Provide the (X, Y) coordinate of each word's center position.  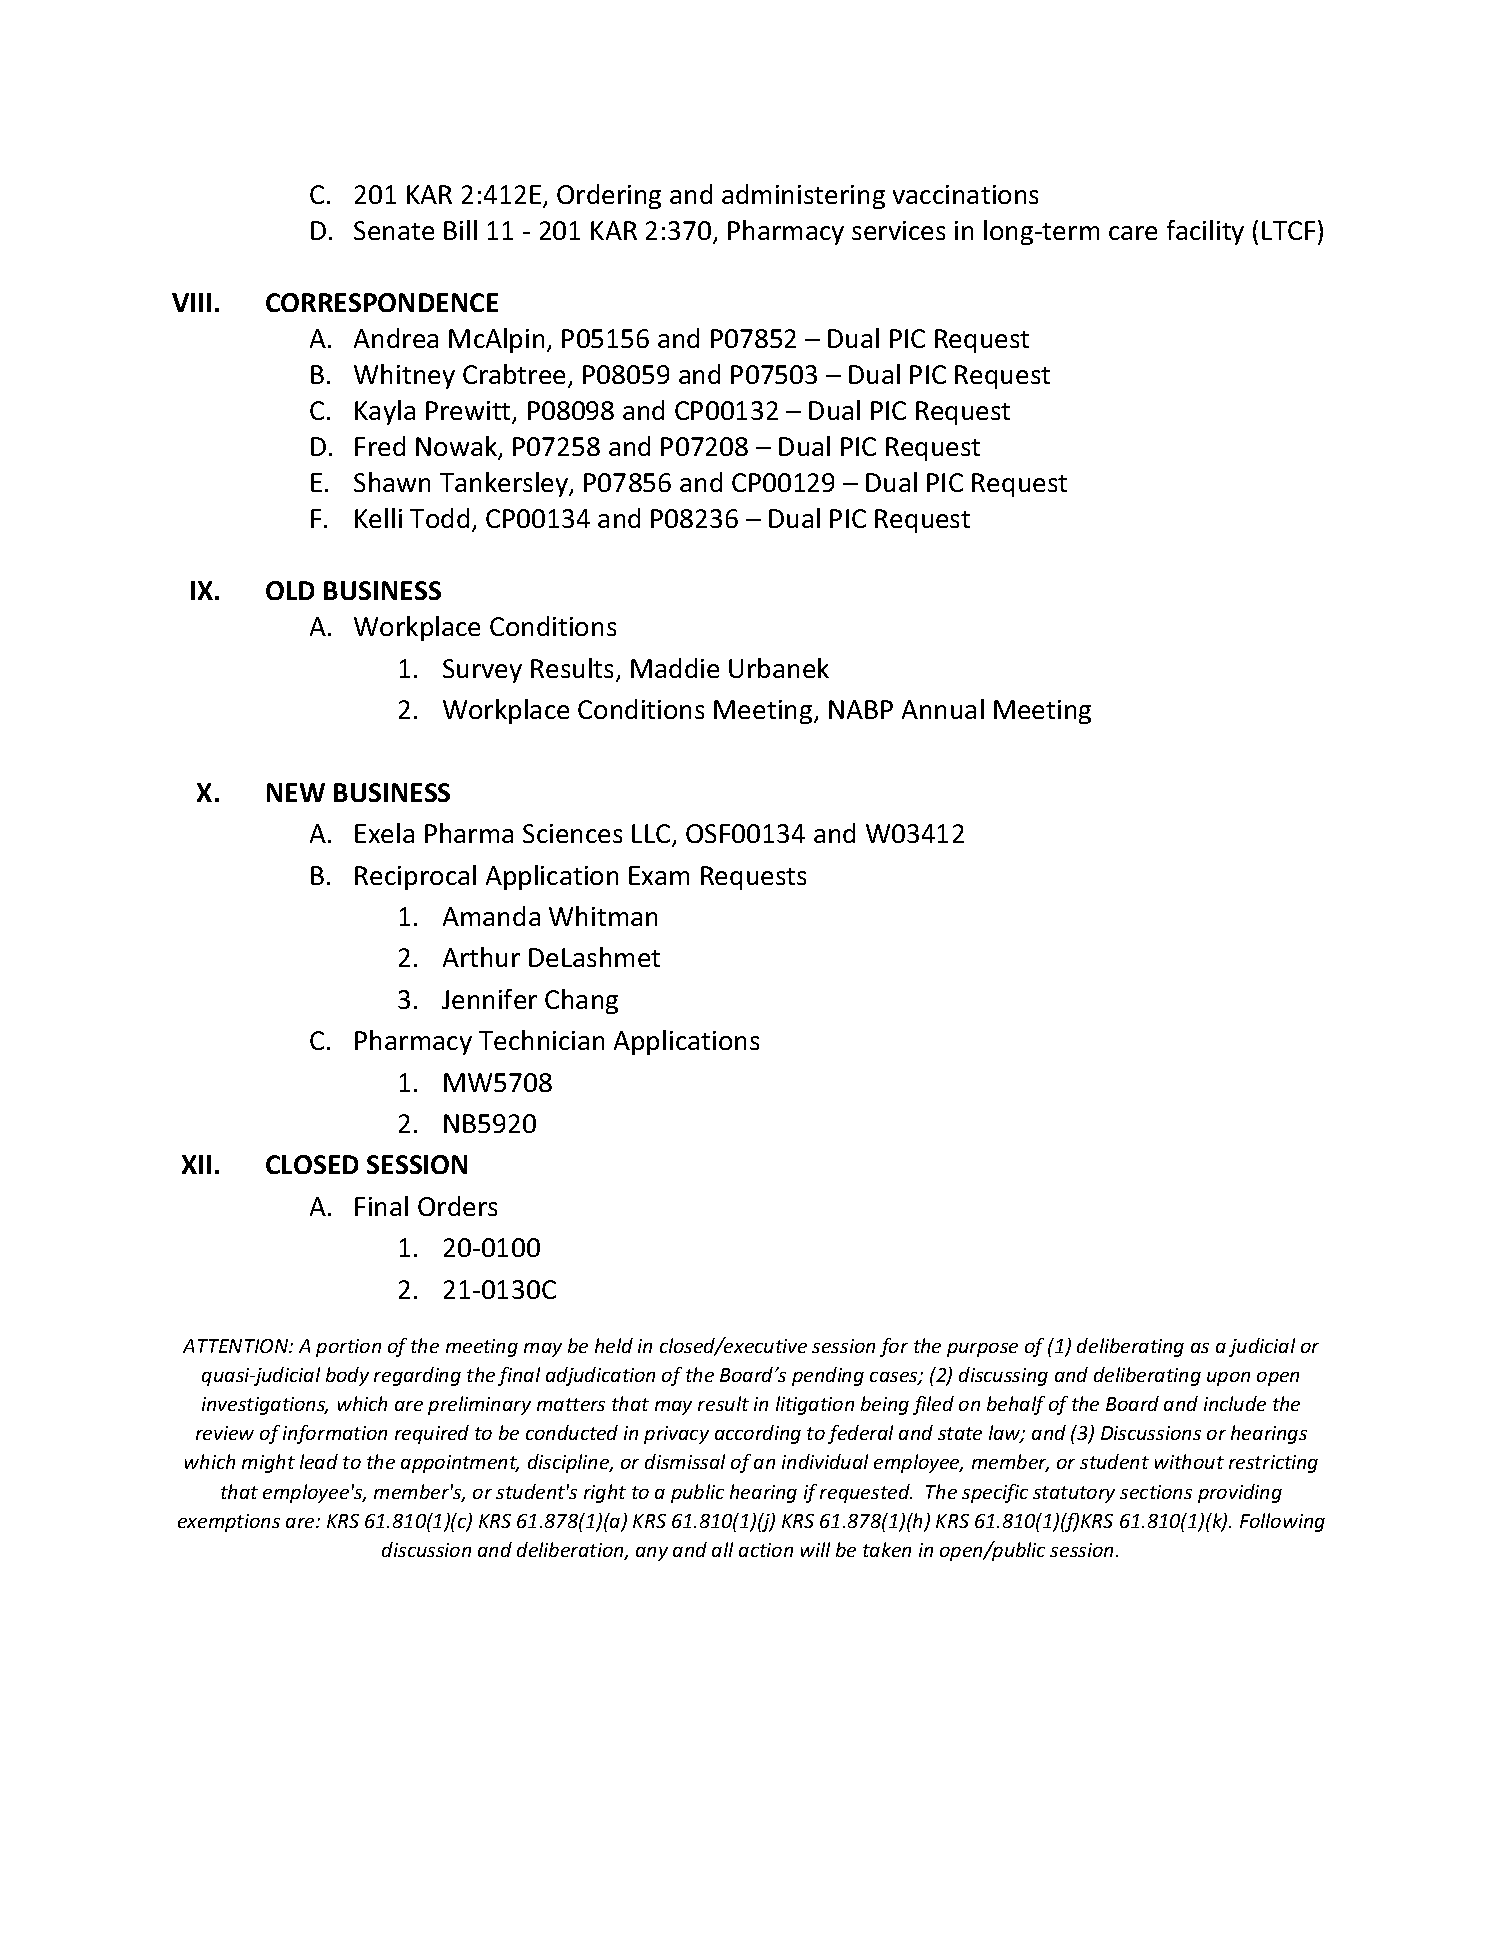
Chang (581, 1001)
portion (348, 1348)
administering (803, 196)
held (614, 1345)
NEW (296, 792)
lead (319, 1461)
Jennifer (489, 999)
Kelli (378, 518)
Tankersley (505, 484)
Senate (394, 230)
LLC (652, 835)
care (1133, 233)
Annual (943, 709)
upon (1228, 1379)
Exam (659, 875)
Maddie (675, 668)
